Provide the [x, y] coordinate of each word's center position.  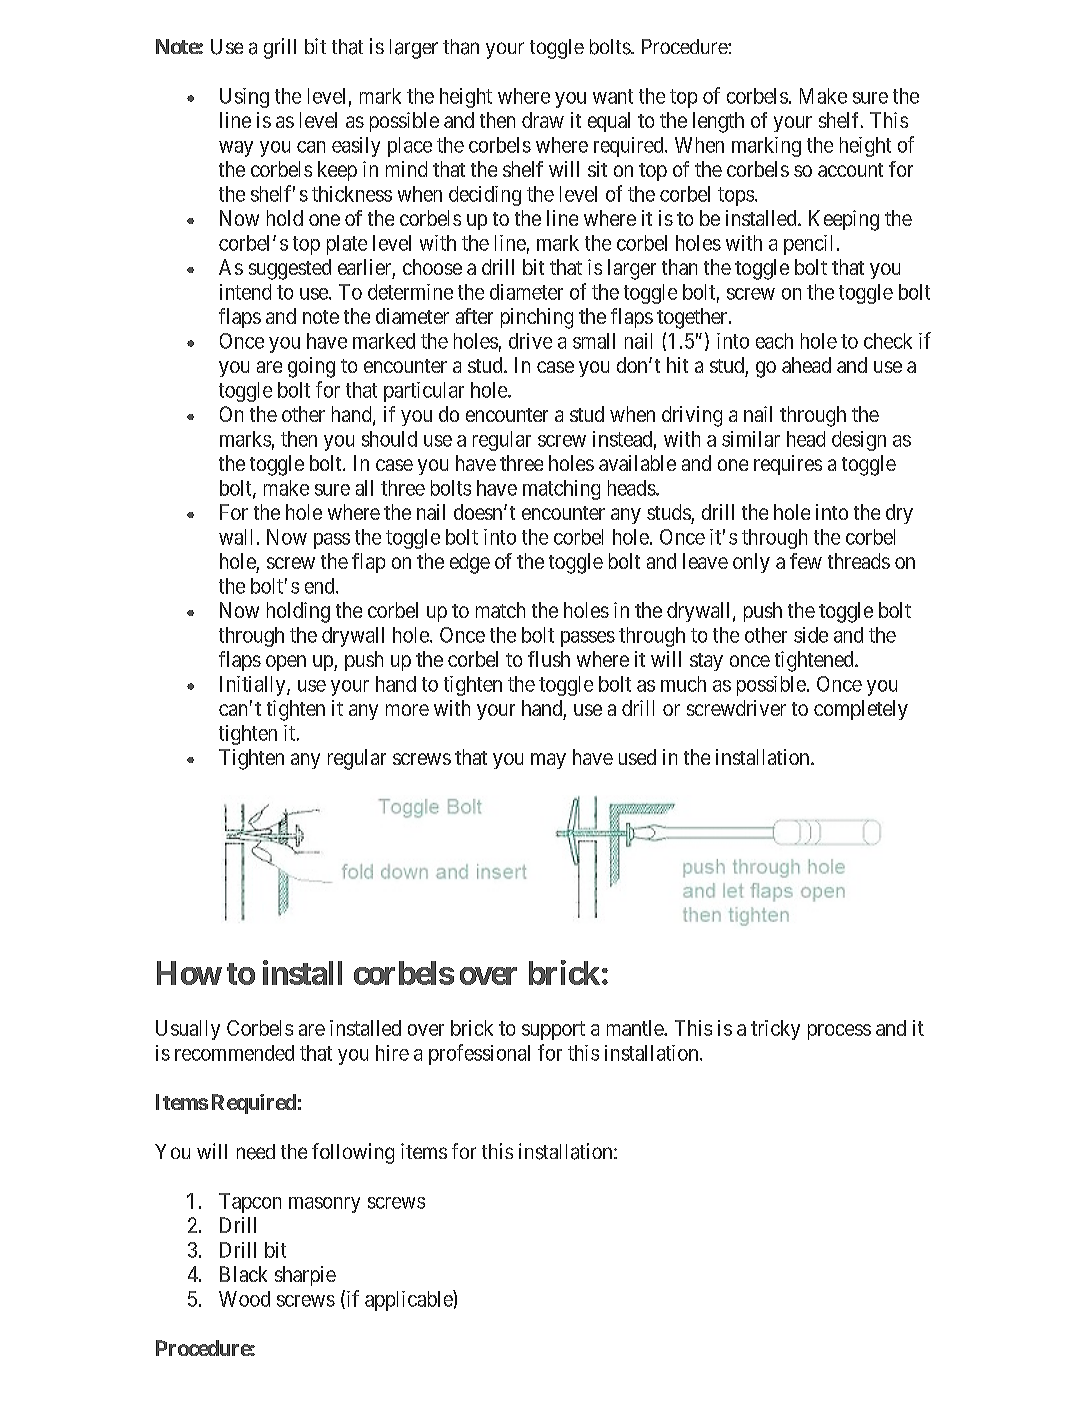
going [311, 367]
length [718, 122]
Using [244, 98]
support [553, 1030]
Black [243, 1274]
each [774, 341]
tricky [775, 1030]
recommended [234, 1053]
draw [543, 120]
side [811, 635]
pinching [537, 318]
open [286, 663]
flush [549, 659]
